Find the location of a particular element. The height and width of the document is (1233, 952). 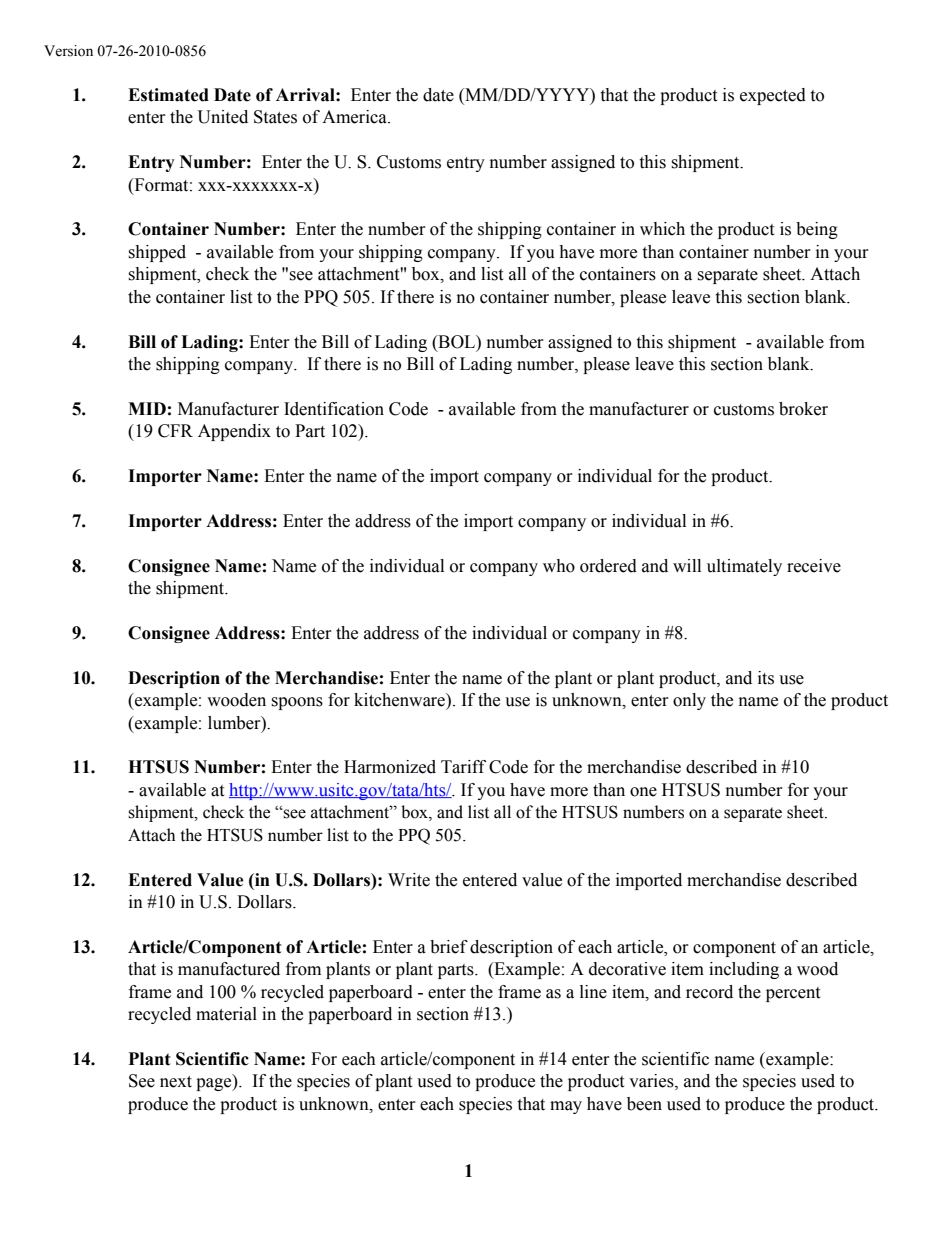

next is located at coordinates (176, 1082).
